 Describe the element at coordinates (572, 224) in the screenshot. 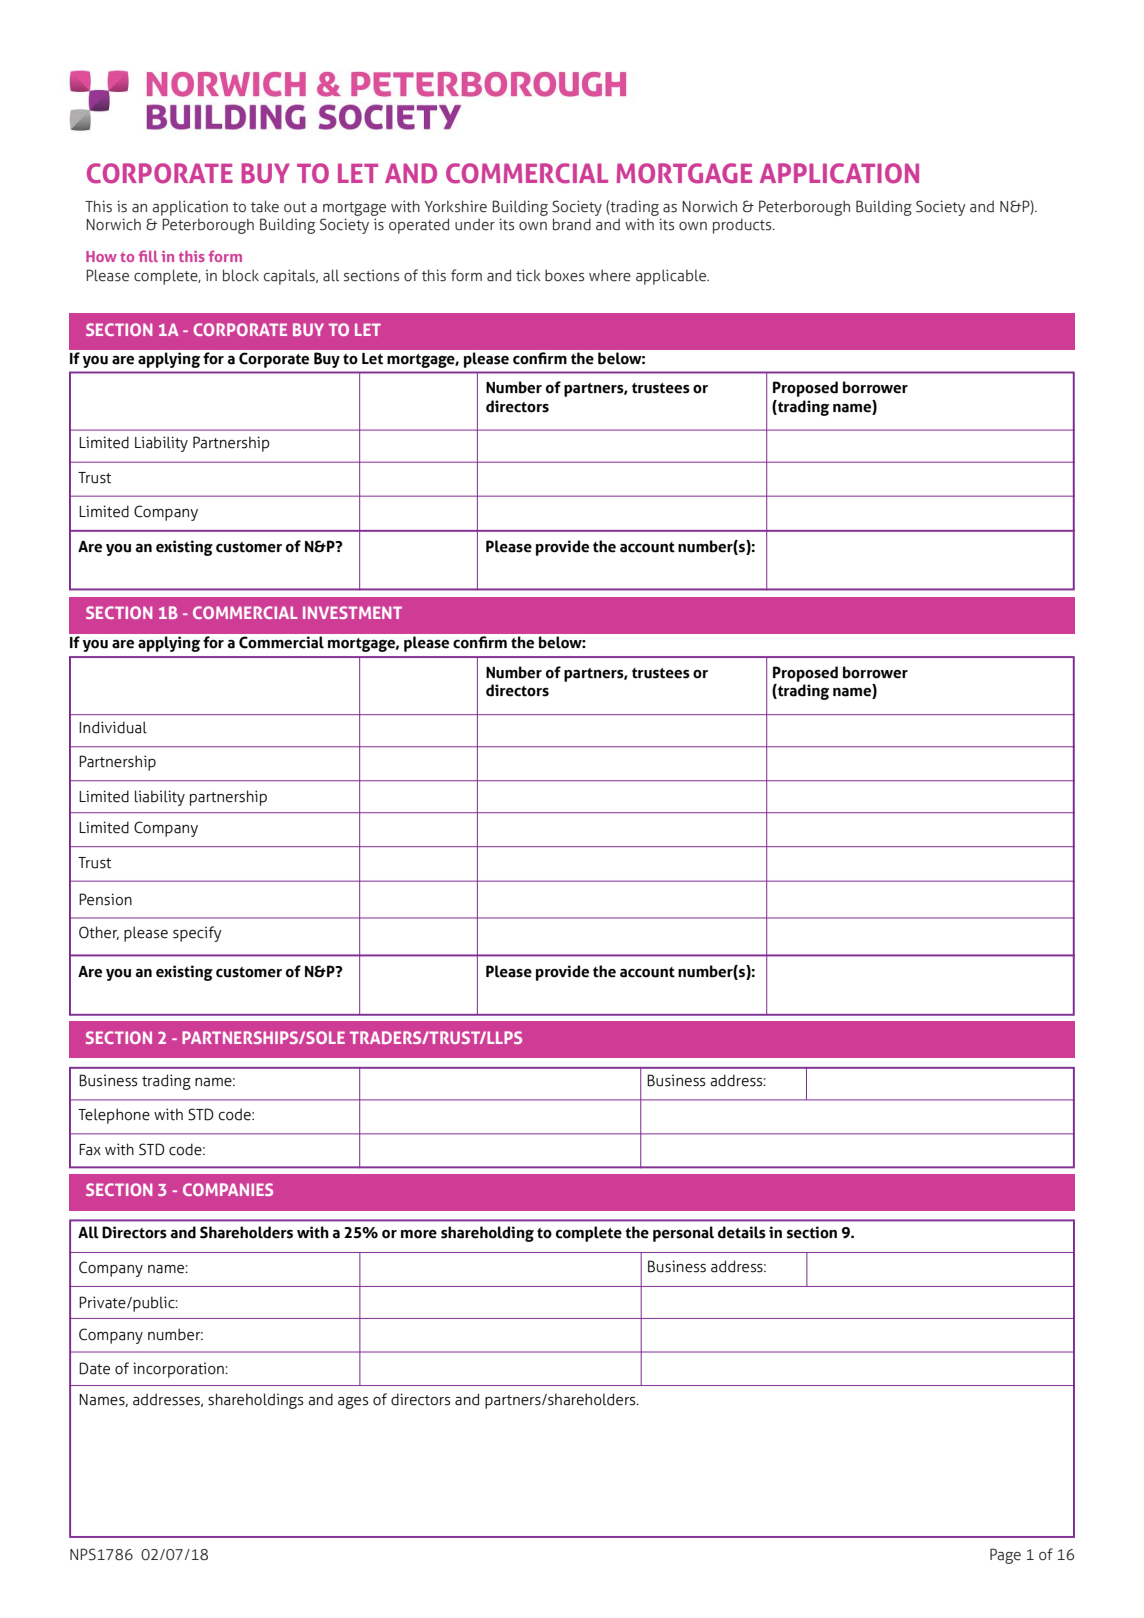

I see `brand` at that location.
